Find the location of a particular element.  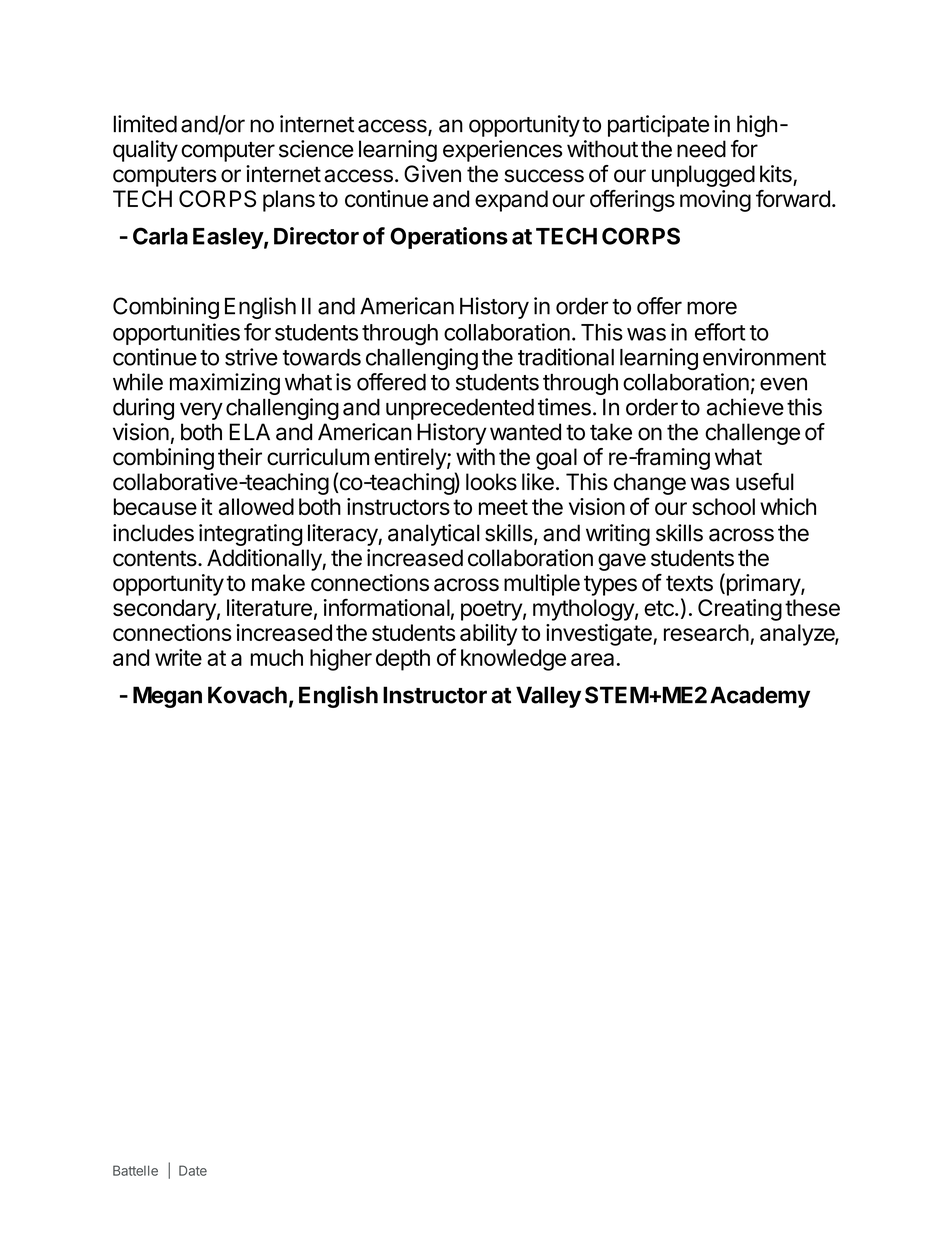

experiences is located at coordinates (502, 151).
